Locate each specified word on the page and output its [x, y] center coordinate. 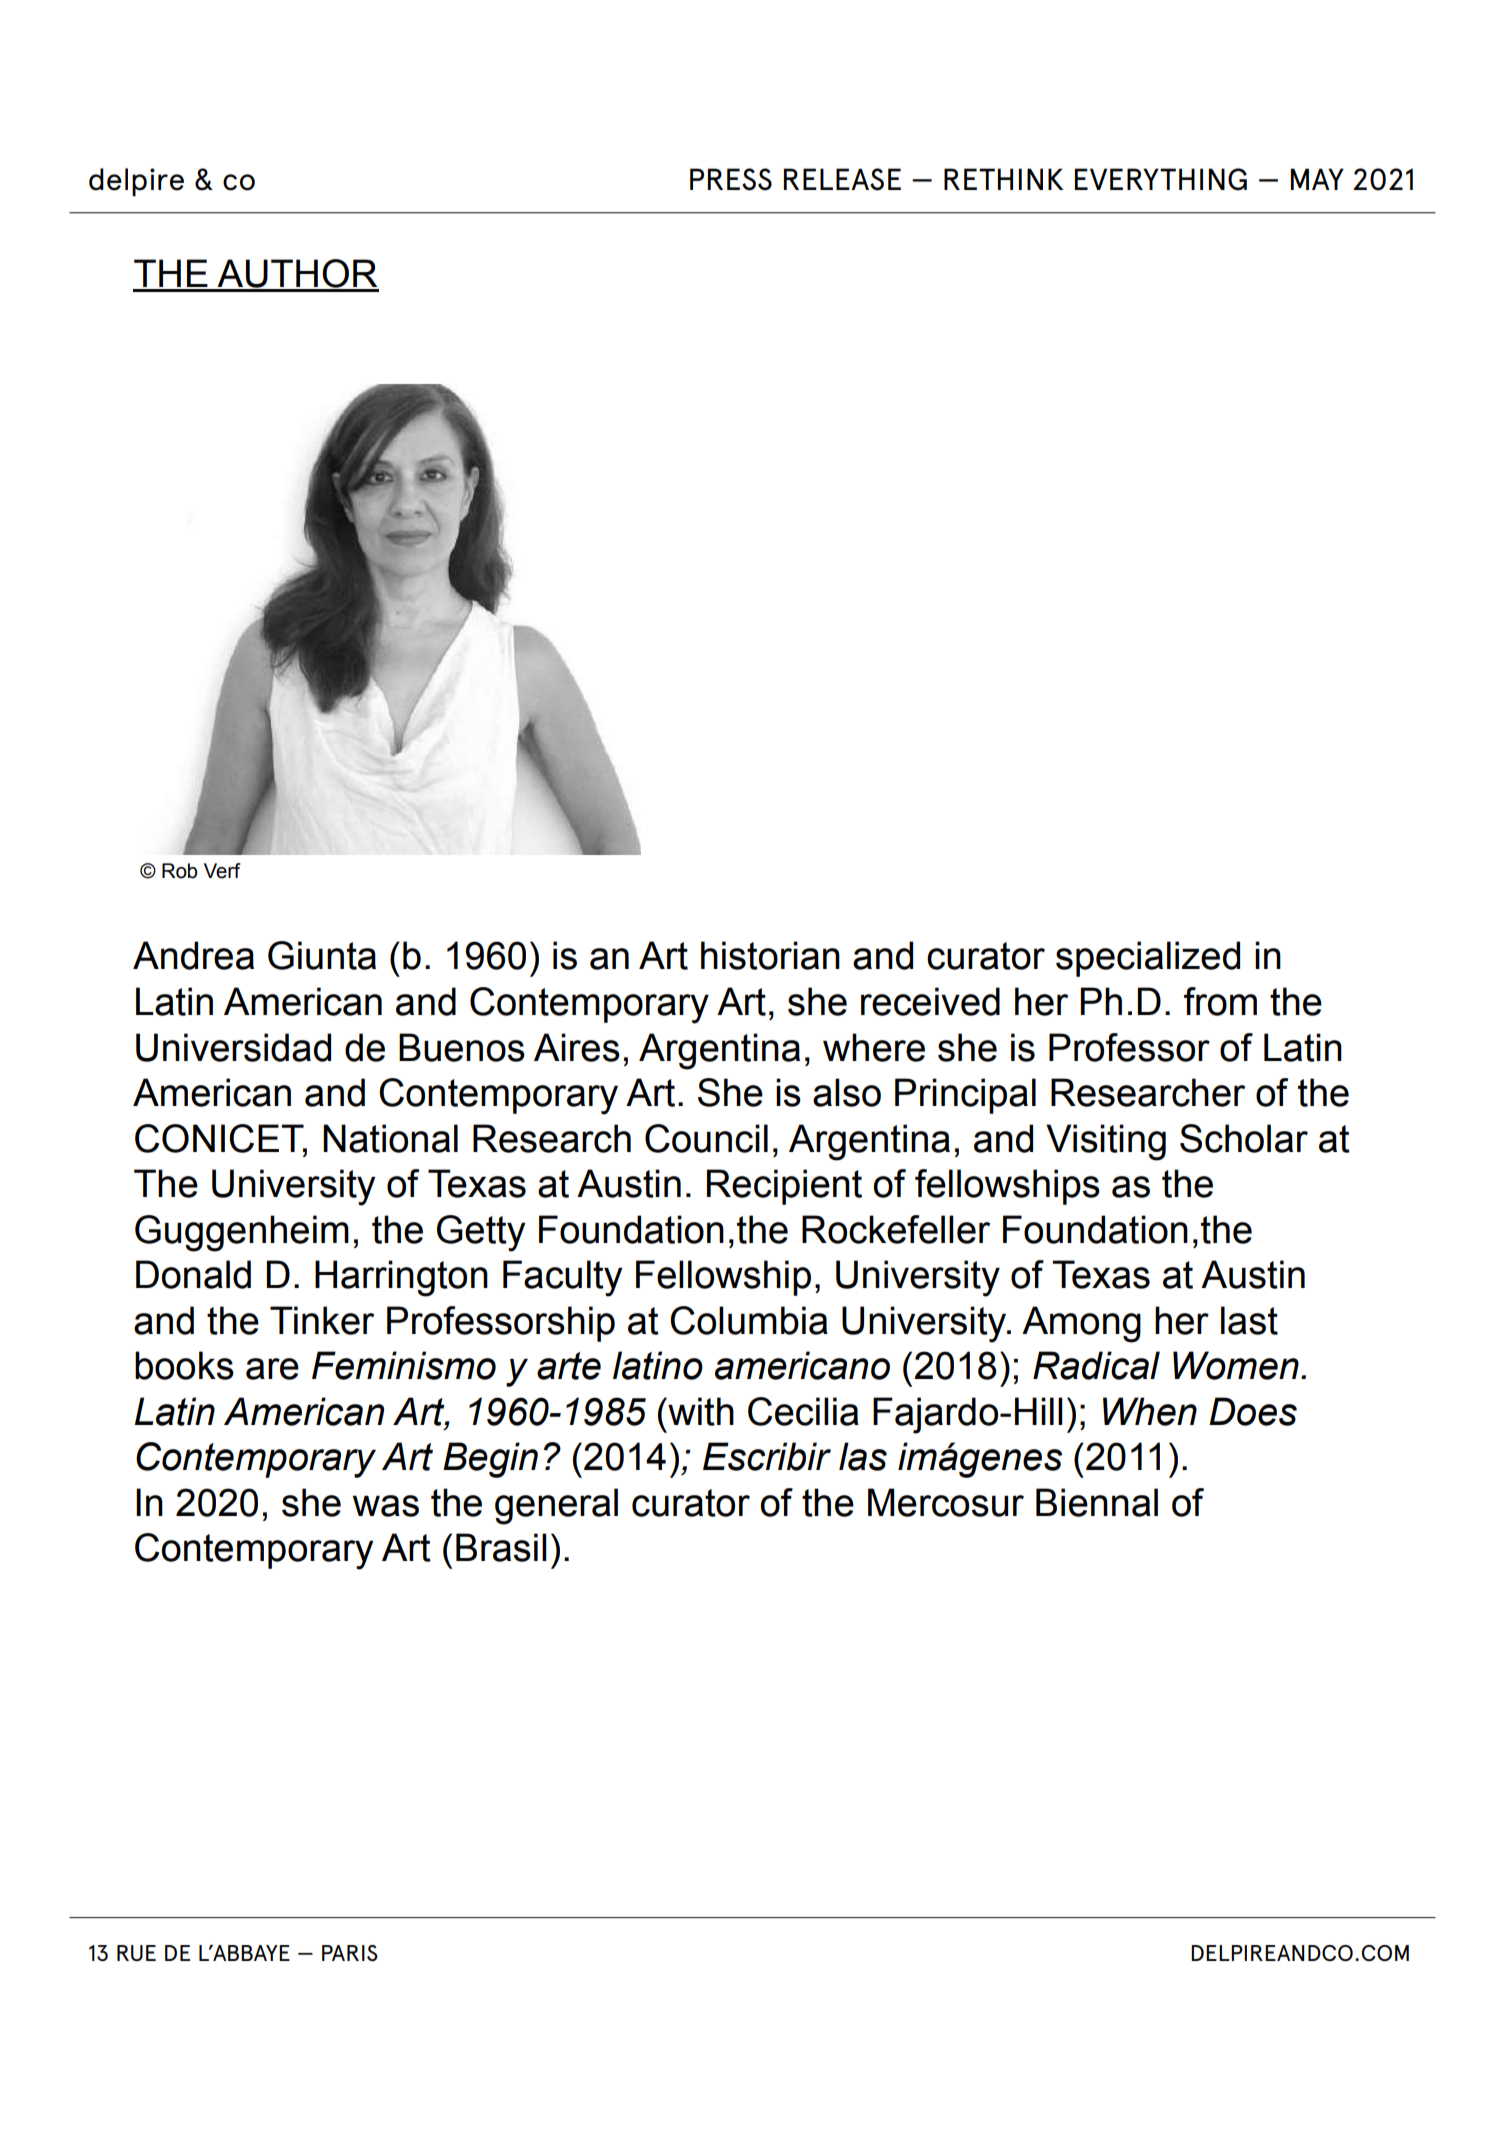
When [1150, 1411]
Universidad [233, 1047]
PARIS [350, 1953]
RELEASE [842, 179]
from [1220, 1001]
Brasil [501, 1547]
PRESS [731, 179]
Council [706, 1138]
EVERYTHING [1161, 179]
